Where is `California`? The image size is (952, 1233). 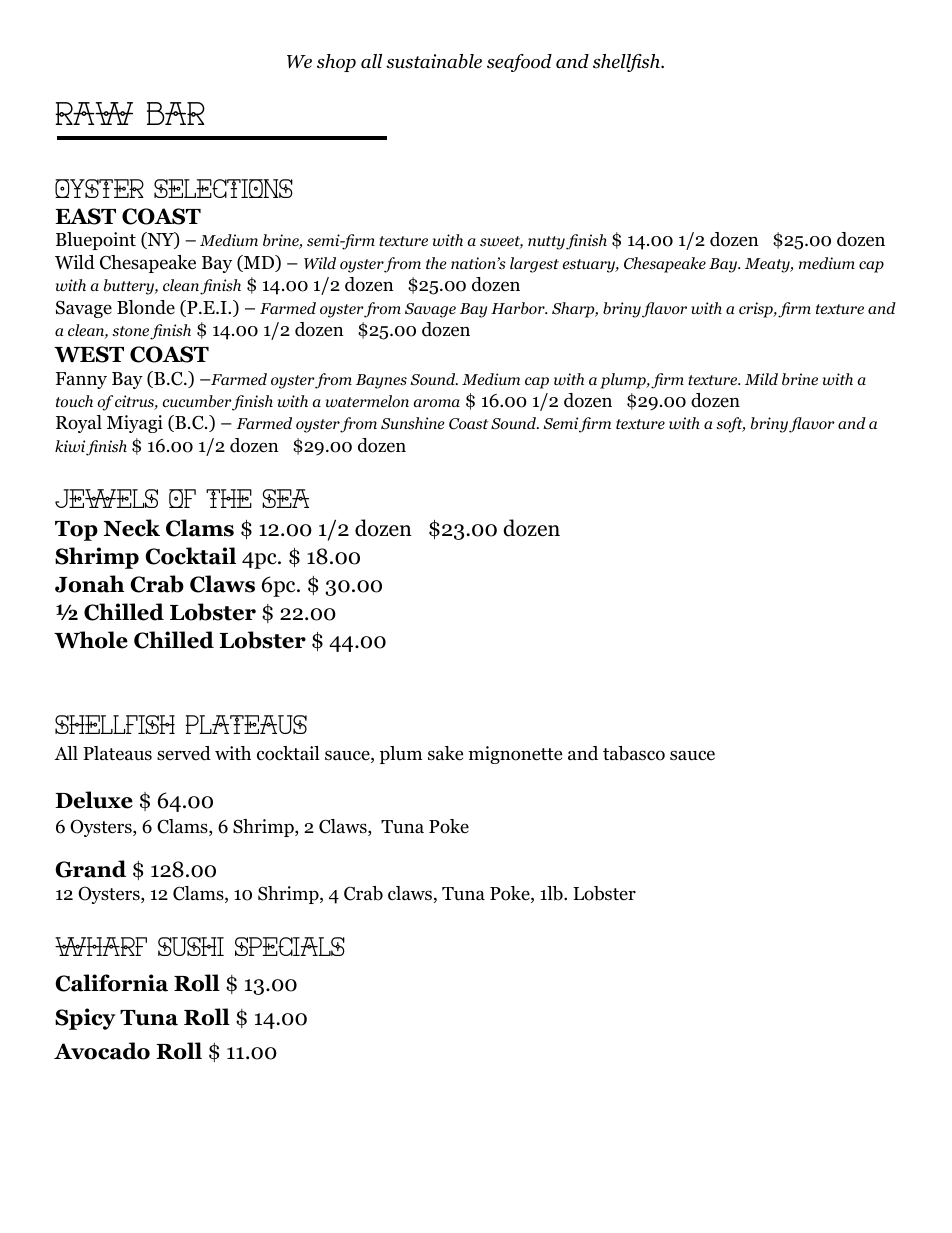
California is located at coordinates (111, 983).
